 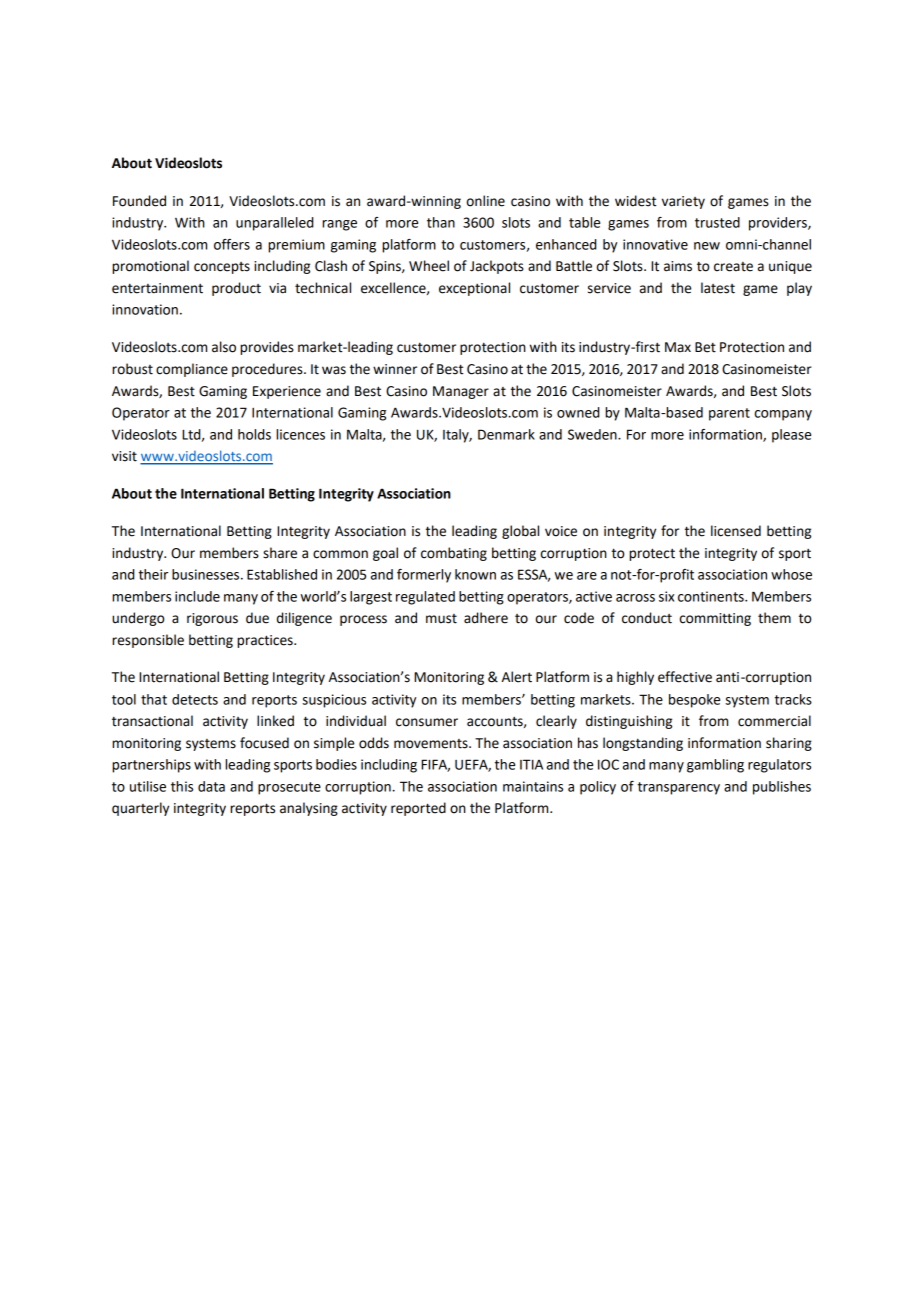 I want to click on must, so click(x=441, y=619).
